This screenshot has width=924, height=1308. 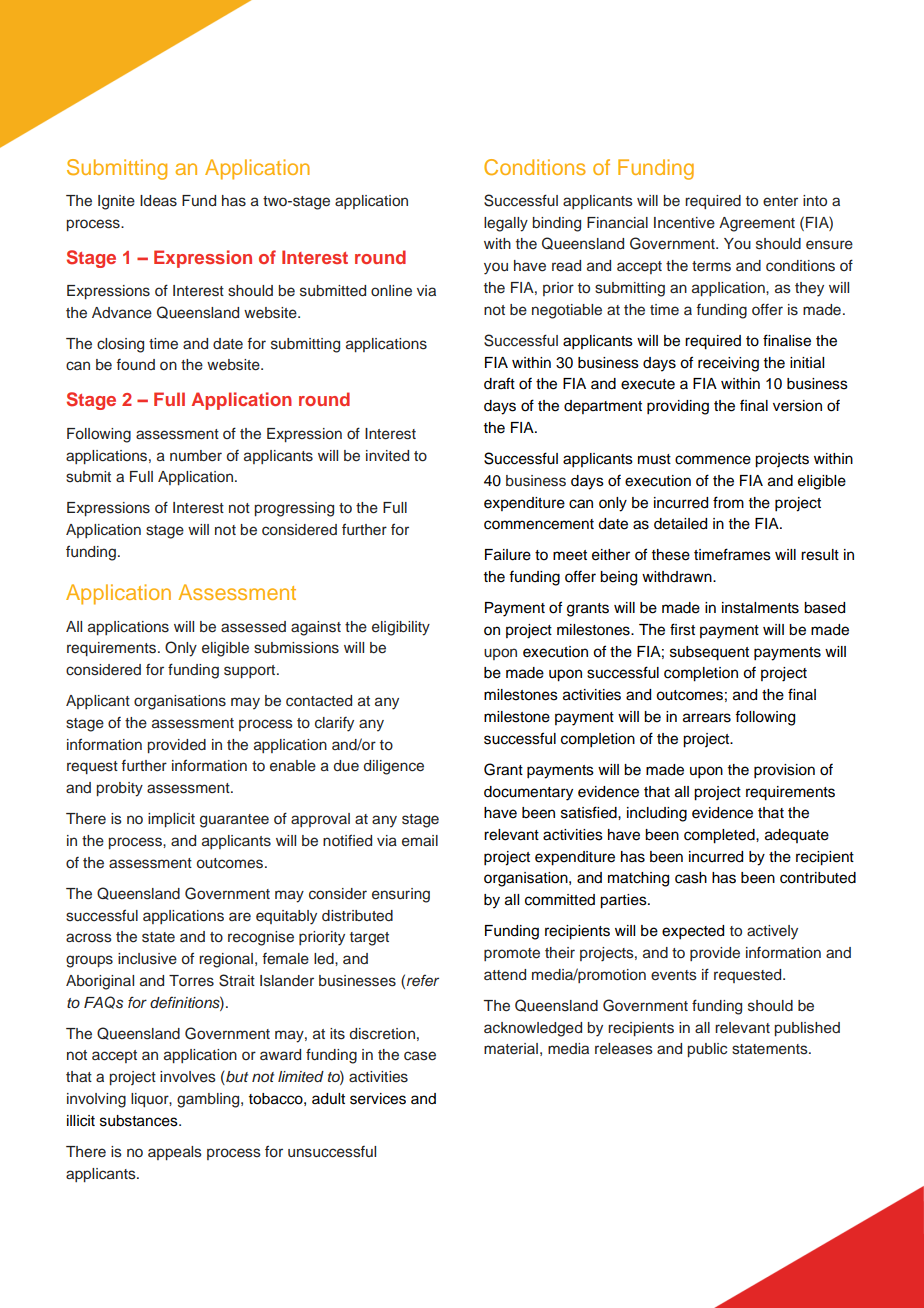 I want to click on services, so click(x=378, y=1099).
